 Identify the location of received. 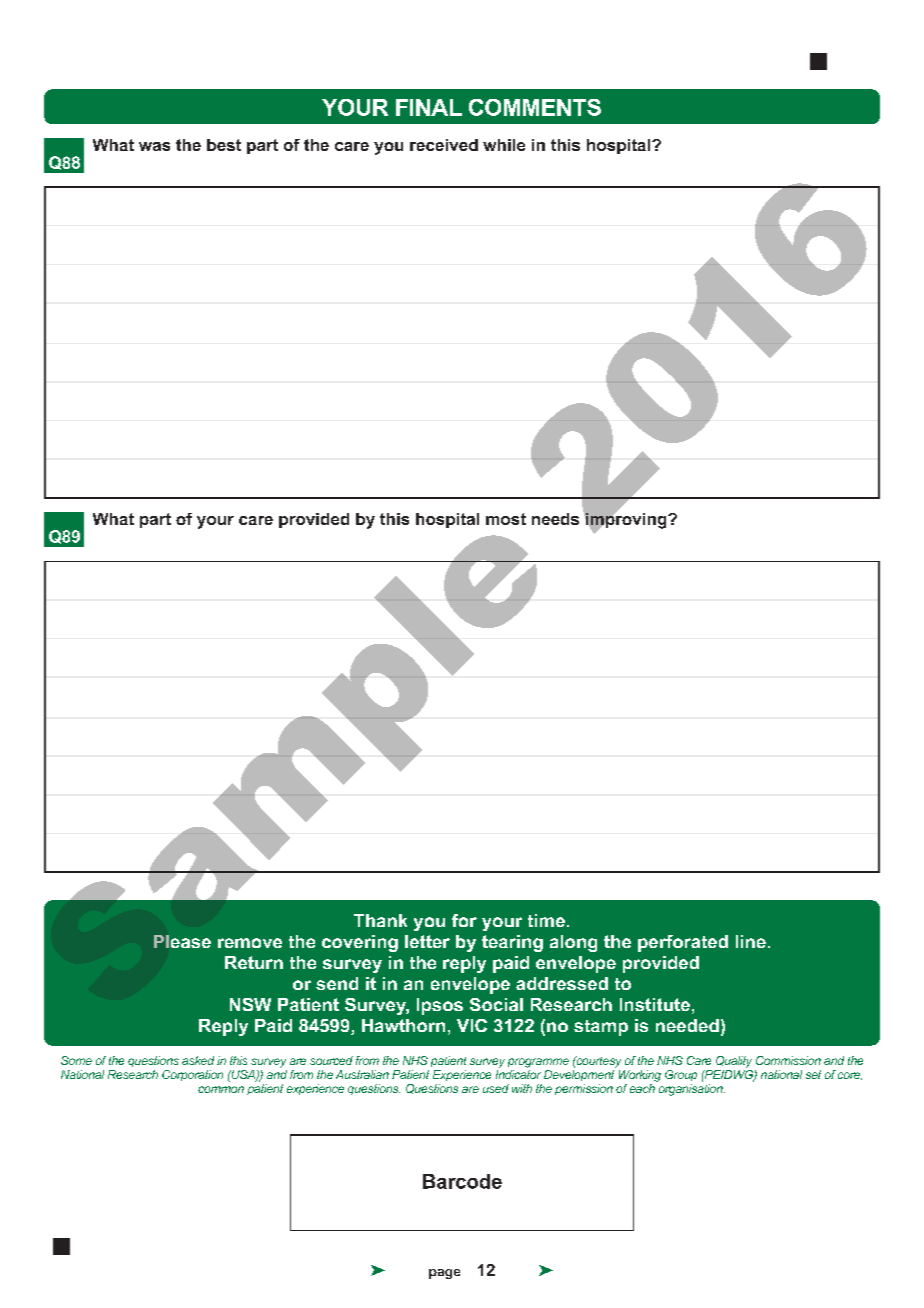
(444, 145).
